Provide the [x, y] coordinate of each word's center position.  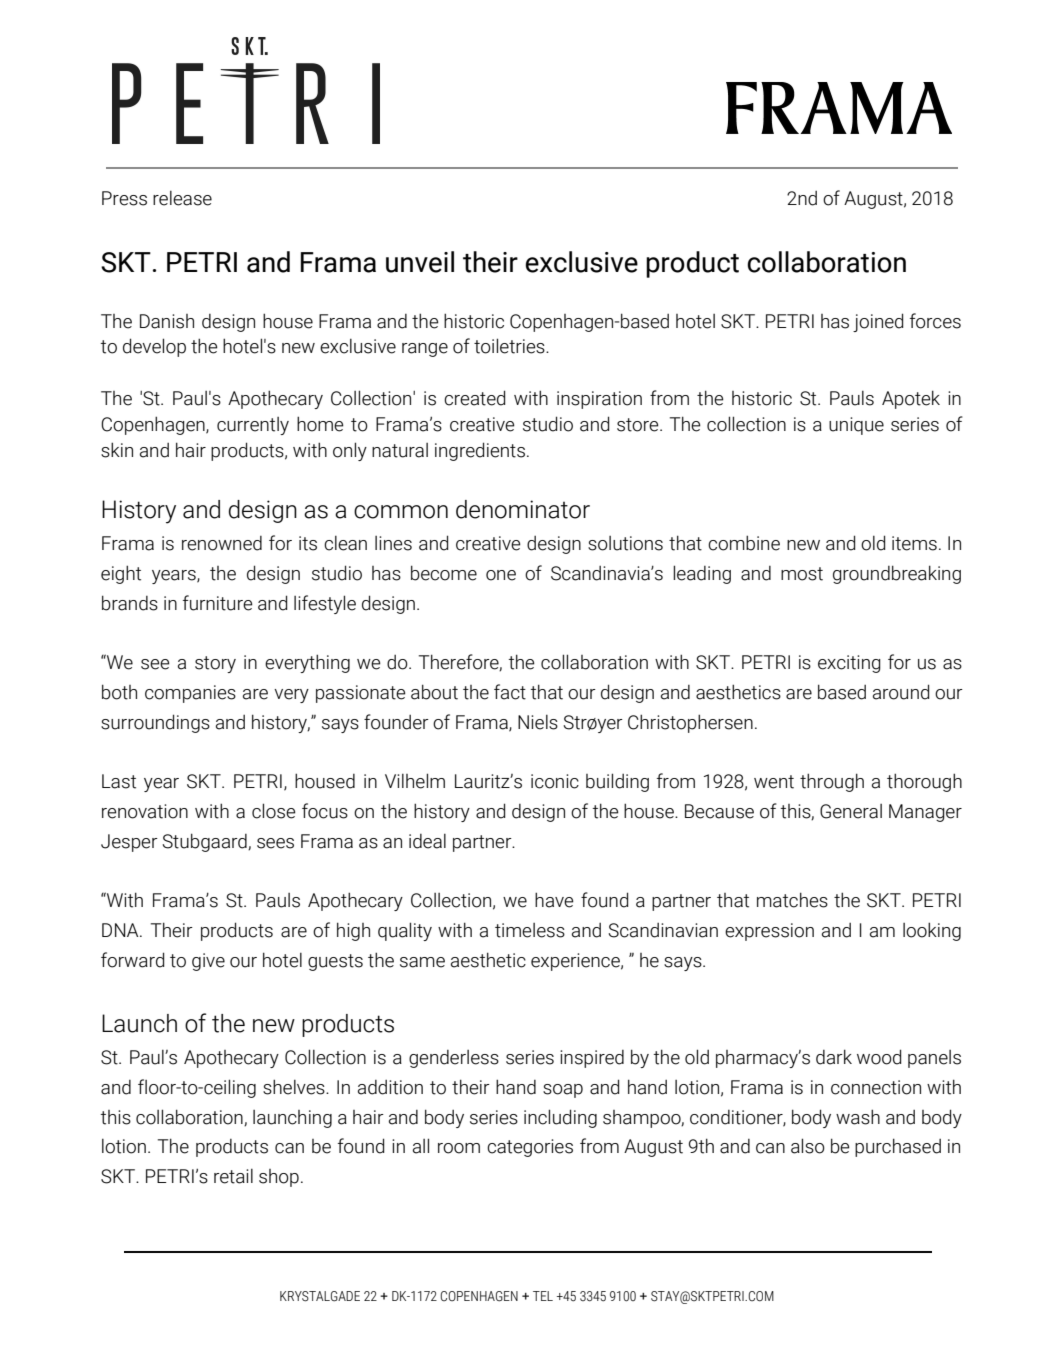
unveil [420, 262]
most [802, 574]
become [444, 573]
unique [856, 426]
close [274, 811]
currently [253, 426]
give [208, 962]
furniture [218, 603]
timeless [530, 930]
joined [878, 322]
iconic [555, 781]
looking [932, 931]
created [474, 398]
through [832, 782]
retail [233, 1176]
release [182, 198]
